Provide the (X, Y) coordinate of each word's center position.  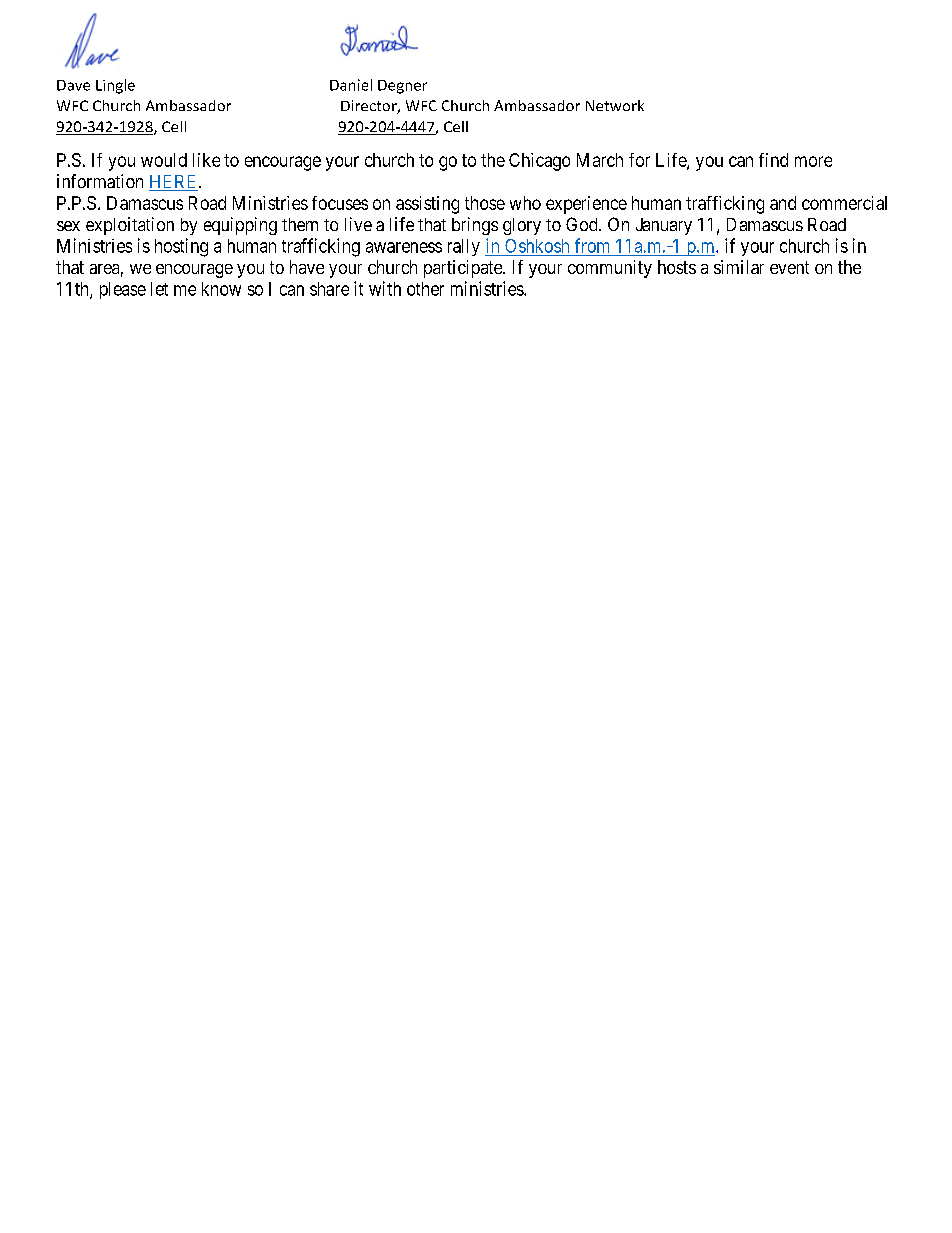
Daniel (351, 85)
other (425, 289)
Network (615, 105)
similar (739, 267)
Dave (73, 85)
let (159, 289)
